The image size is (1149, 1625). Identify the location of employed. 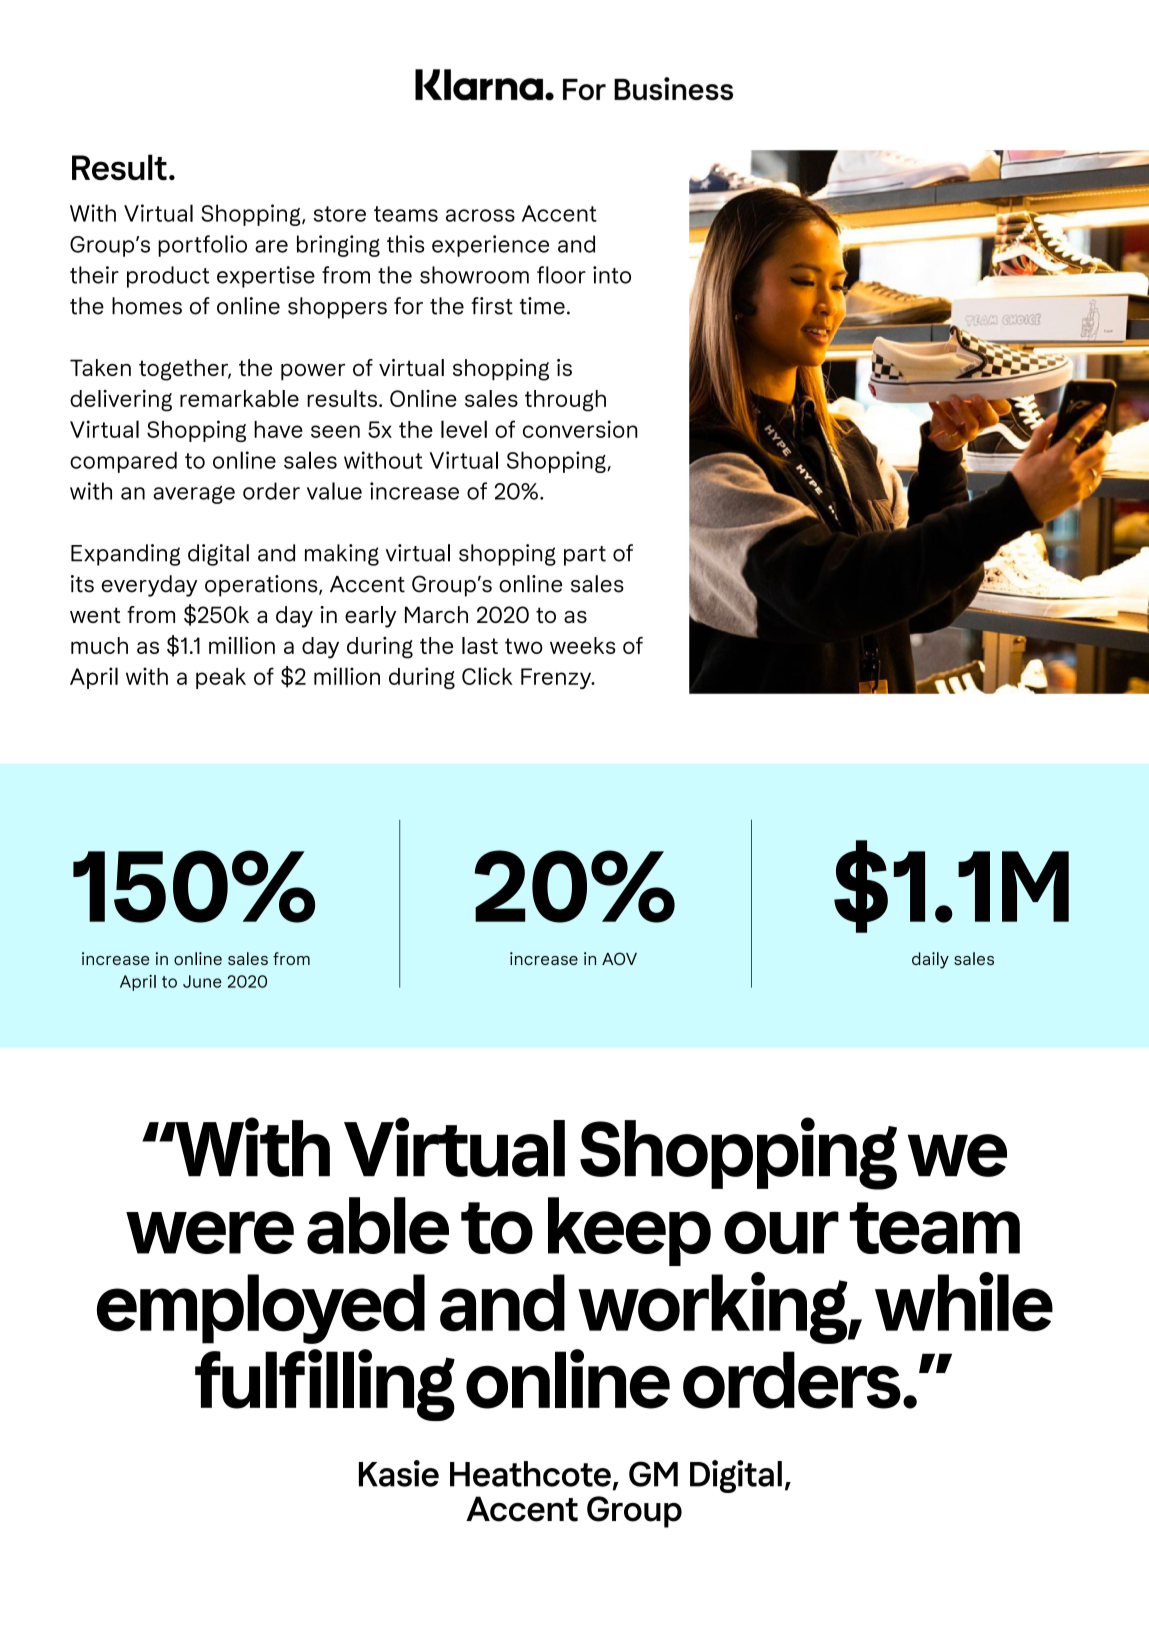
(261, 1309).
